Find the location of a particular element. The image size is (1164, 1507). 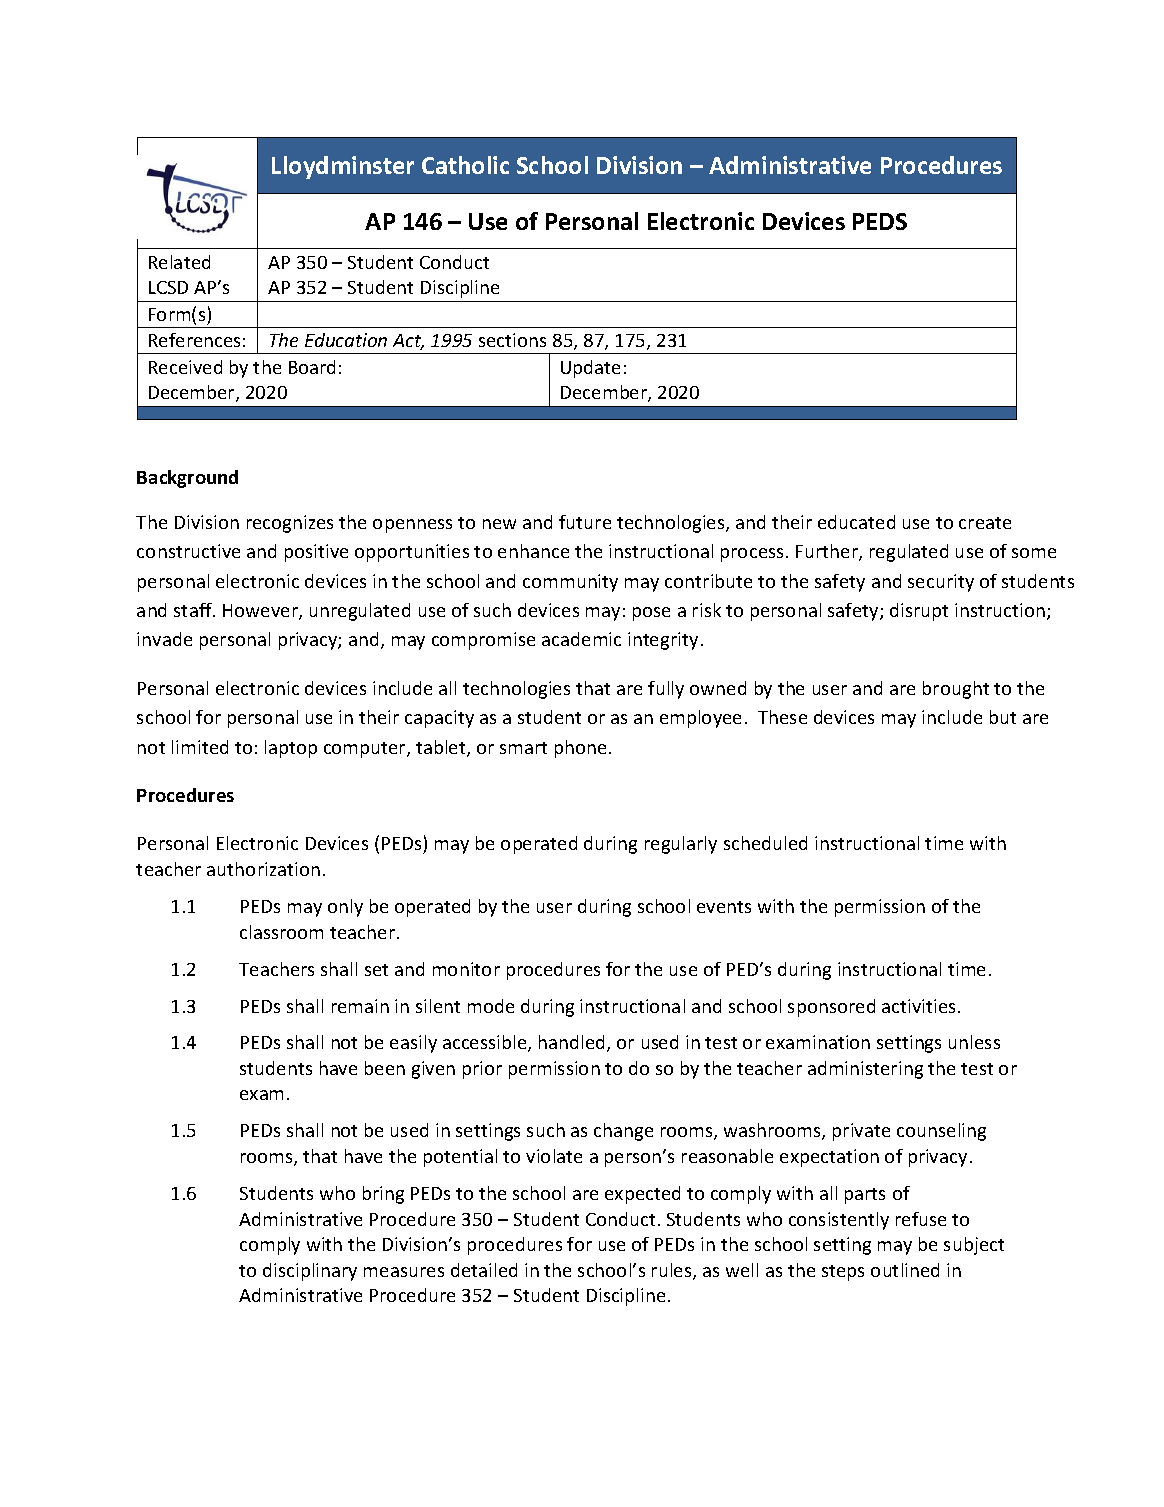

brought is located at coordinates (956, 690).
